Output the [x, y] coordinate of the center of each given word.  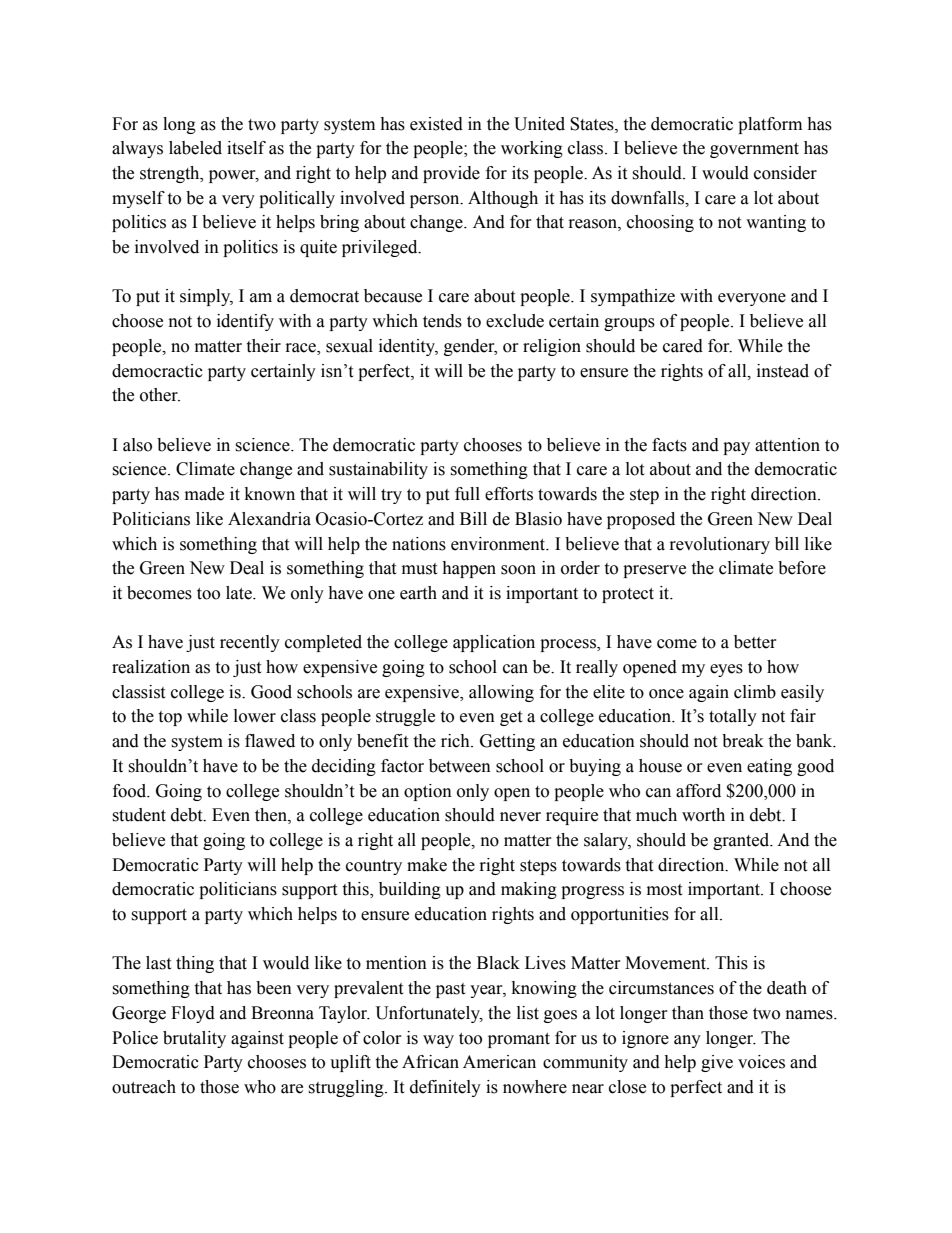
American [499, 1062]
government [754, 150]
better [755, 642]
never [520, 817]
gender [470, 347]
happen [469, 569]
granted [742, 841]
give [717, 1063]
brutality [194, 1039]
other [160, 395]
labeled [195, 148]
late [240, 593]
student [139, 815]
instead [783, 371]
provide [451, 174]
